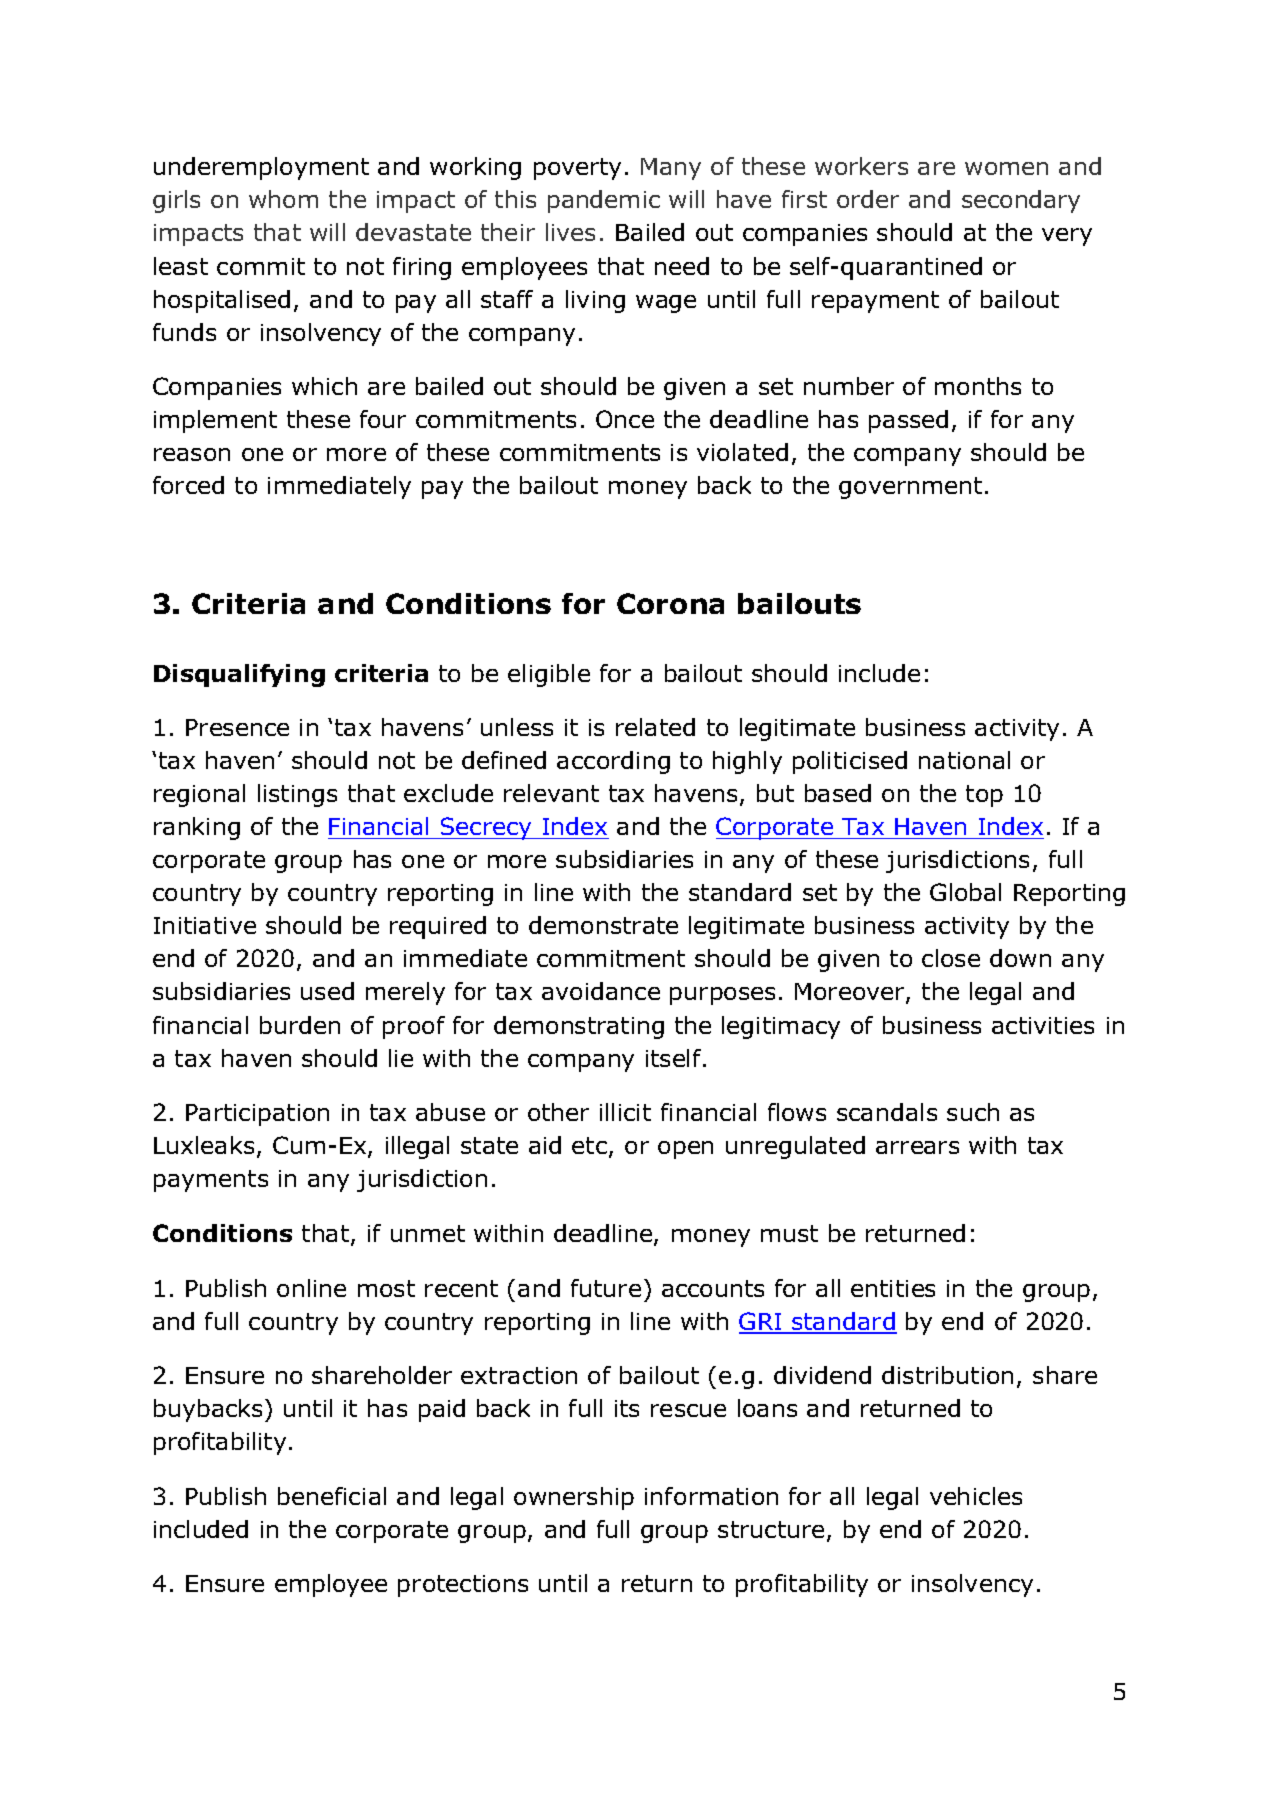  I want to click on etc, so click(589, 1145).
